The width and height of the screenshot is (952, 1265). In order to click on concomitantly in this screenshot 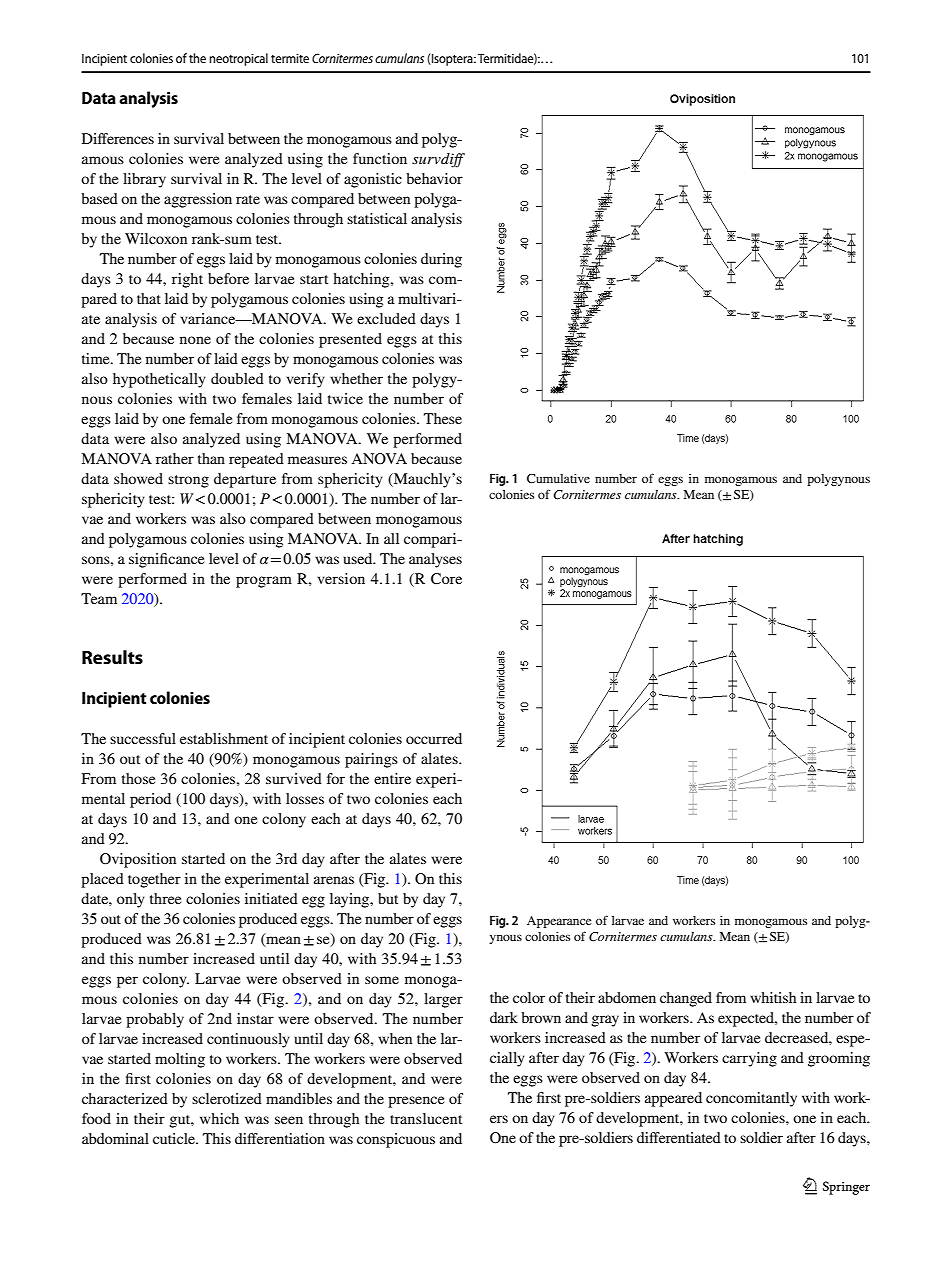, I will do `click(751, 1099)`.
